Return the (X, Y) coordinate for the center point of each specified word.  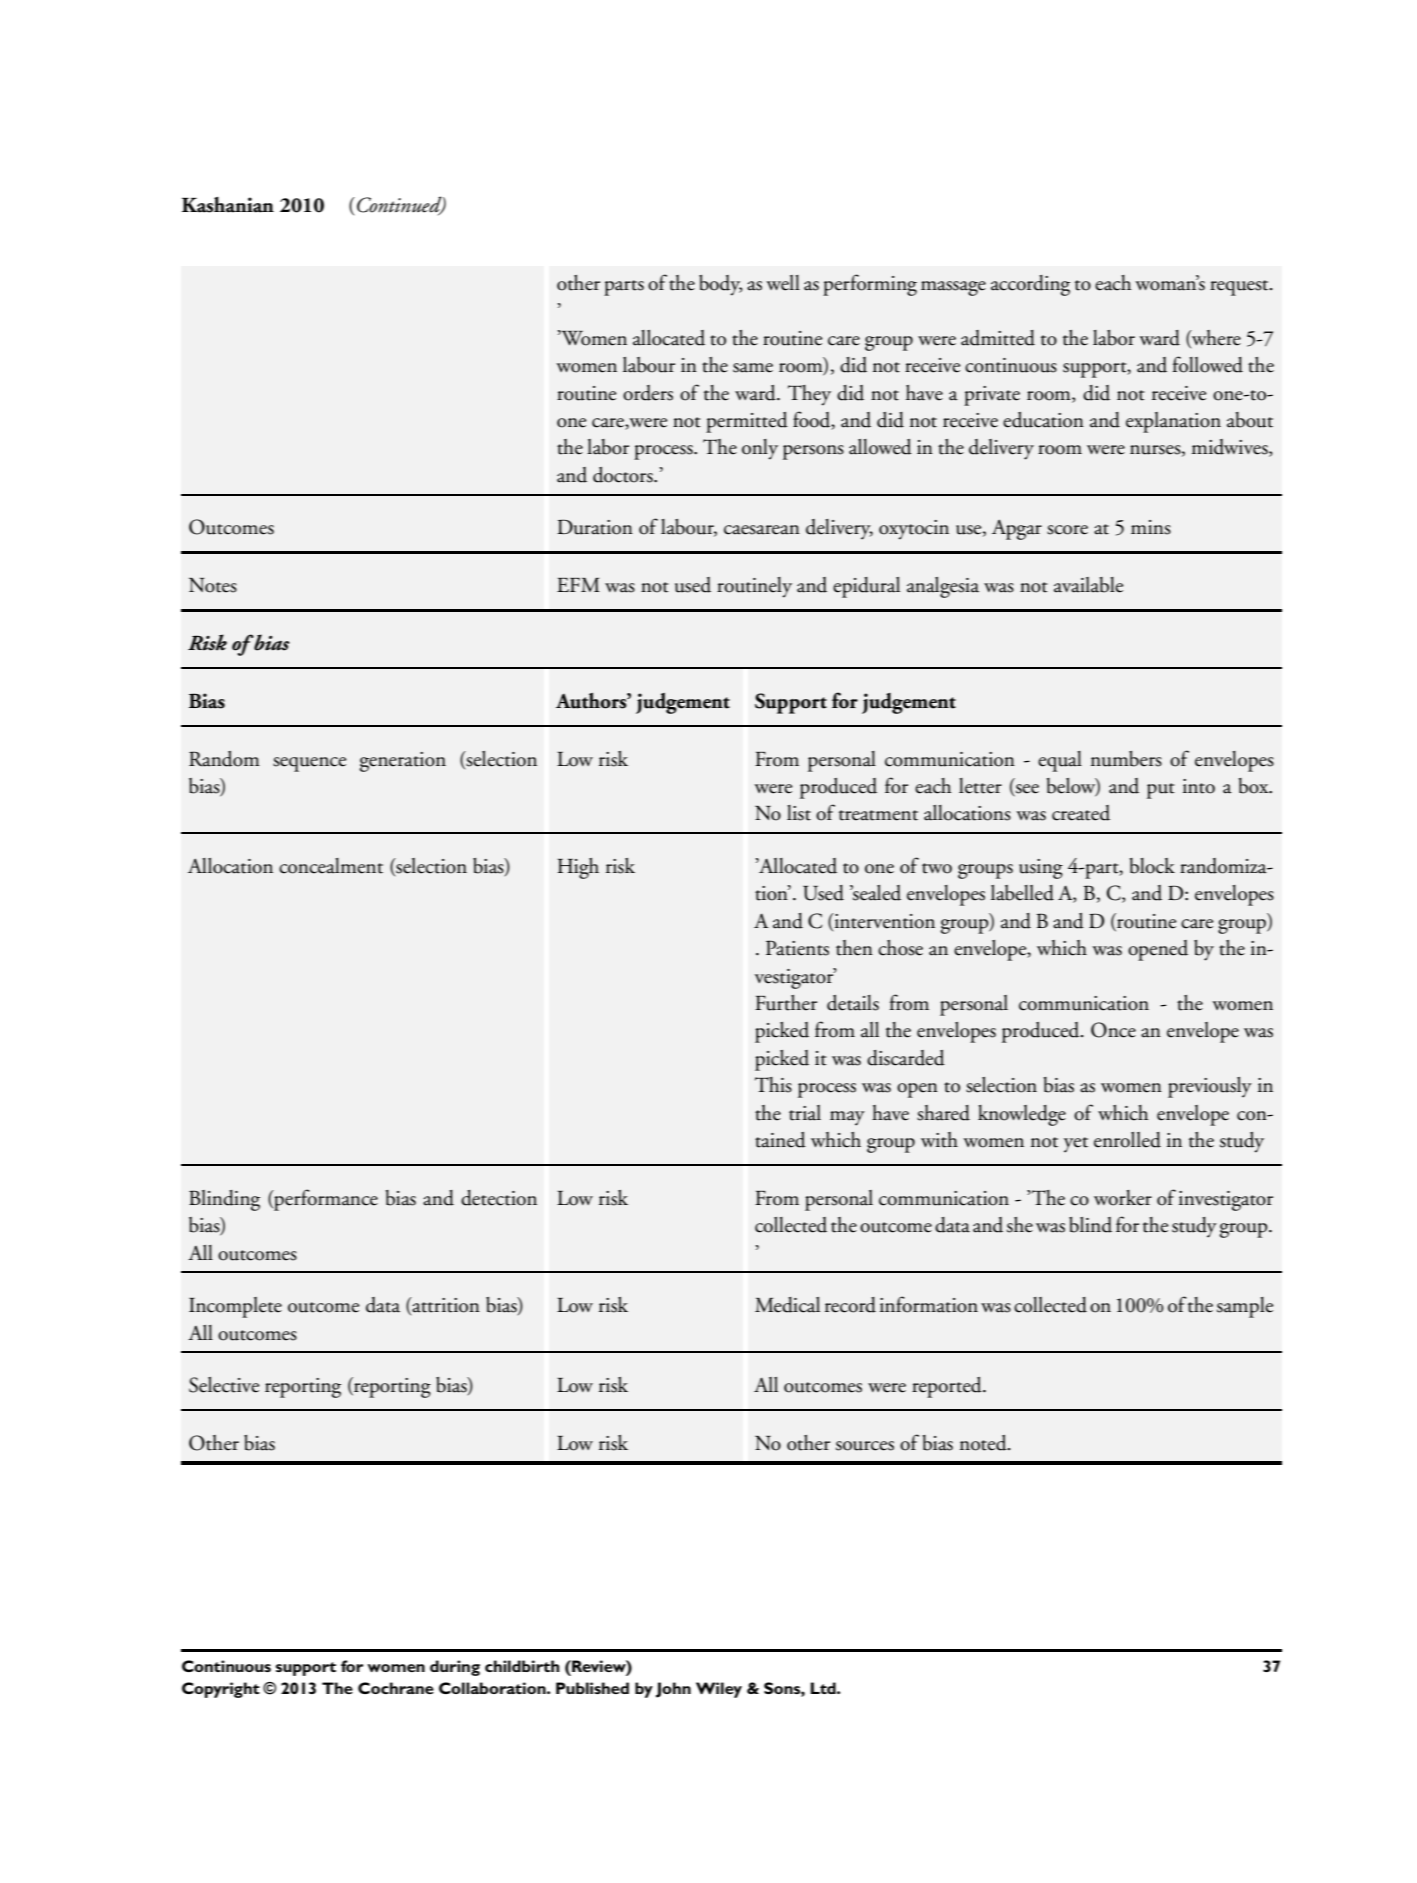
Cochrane (396, 1688)
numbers (1126, 759)
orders (648, 393)
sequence (309, 764)
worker (1123, 1198)
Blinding (224, 1200)
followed (1208, 364)
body (721, 285)
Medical (787, 1305)
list (799, 813)
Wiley (719, 1690)
